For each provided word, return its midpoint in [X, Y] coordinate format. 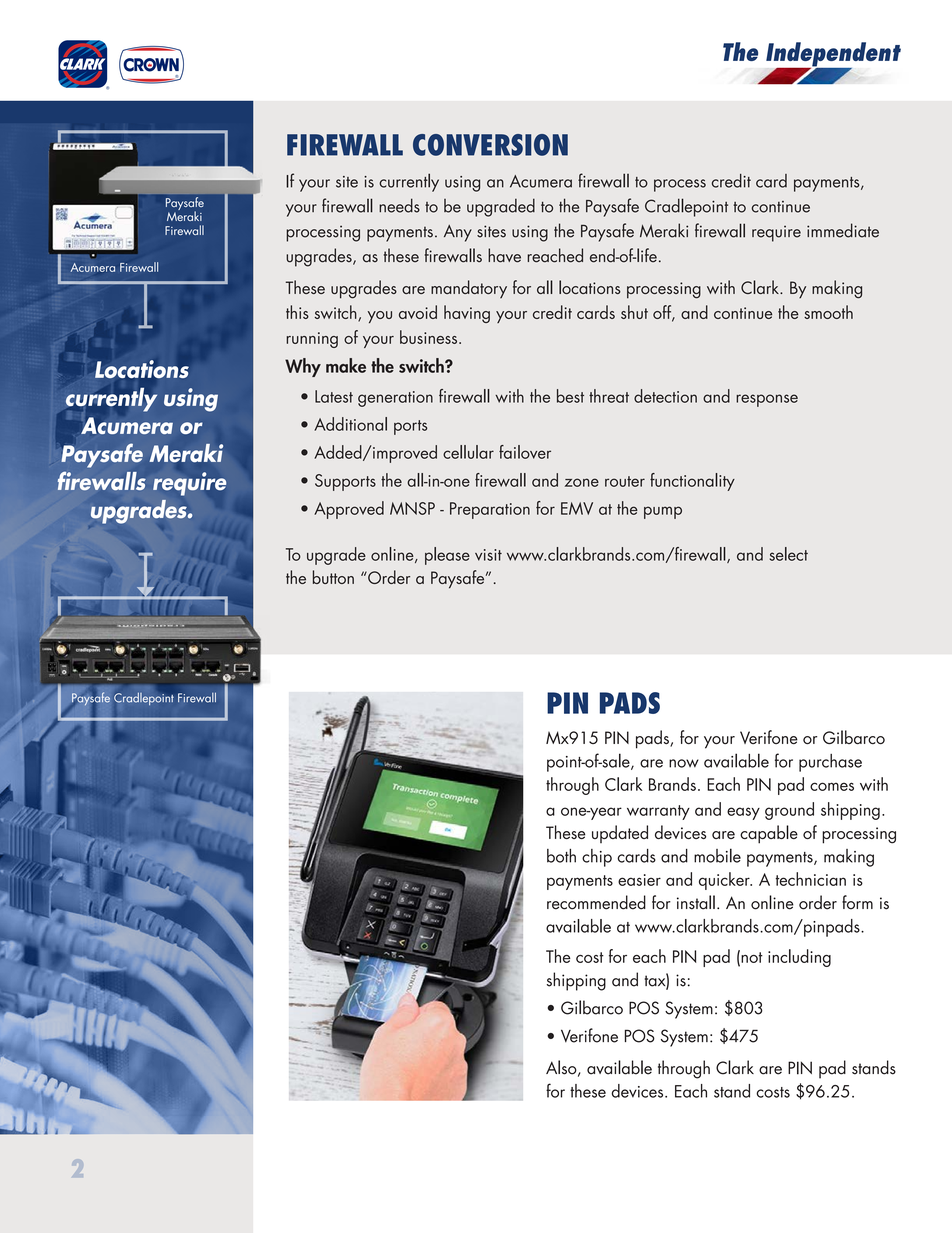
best [570, 396]
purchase [830, 763]
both [561, 856]
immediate [843, 230]
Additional [350, 424]
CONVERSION [490, 145]
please [447, 556]
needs [399, 205]
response [767, 400]
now [684, 763]
